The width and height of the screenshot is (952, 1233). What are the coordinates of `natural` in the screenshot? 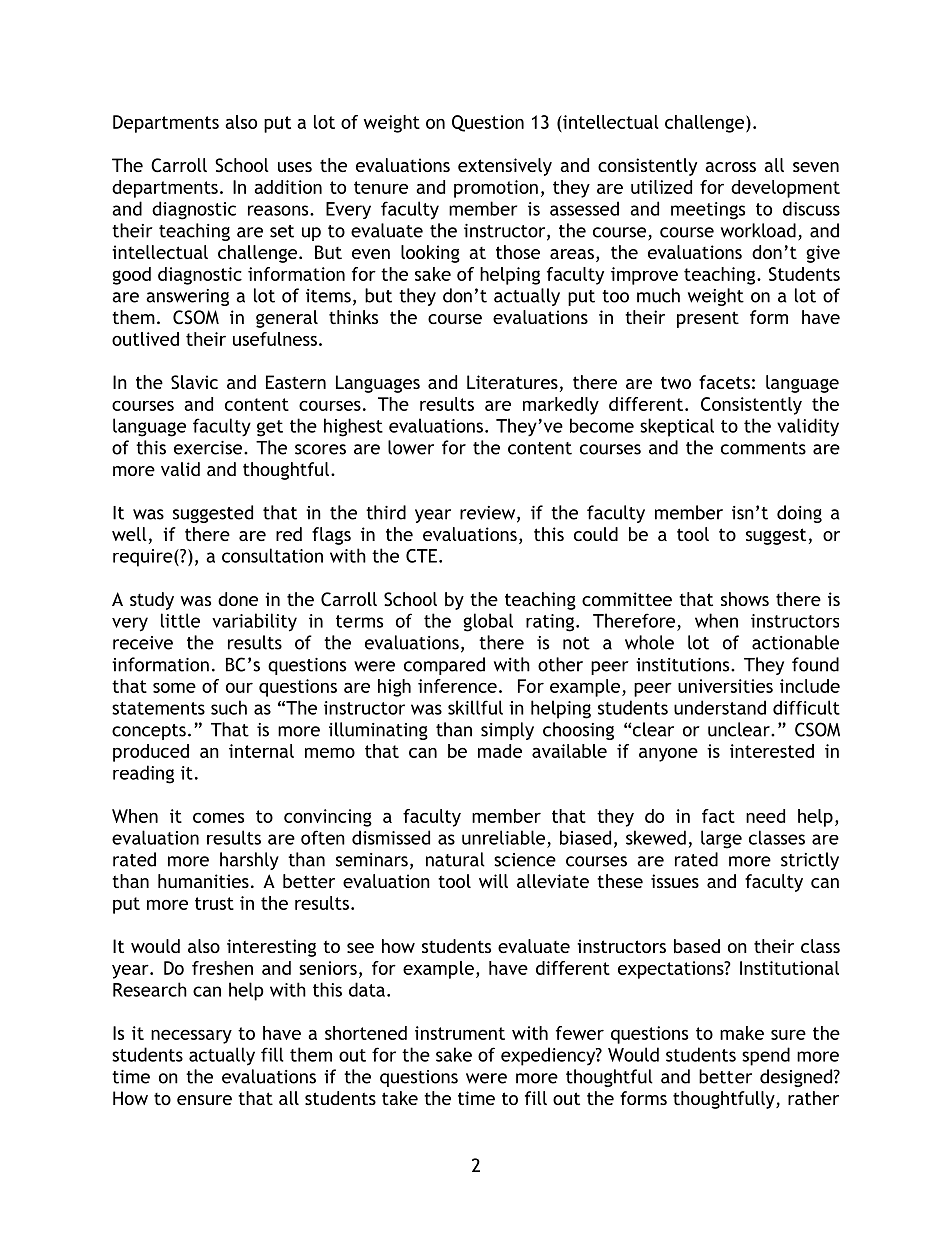 It's located at (455, 859).
